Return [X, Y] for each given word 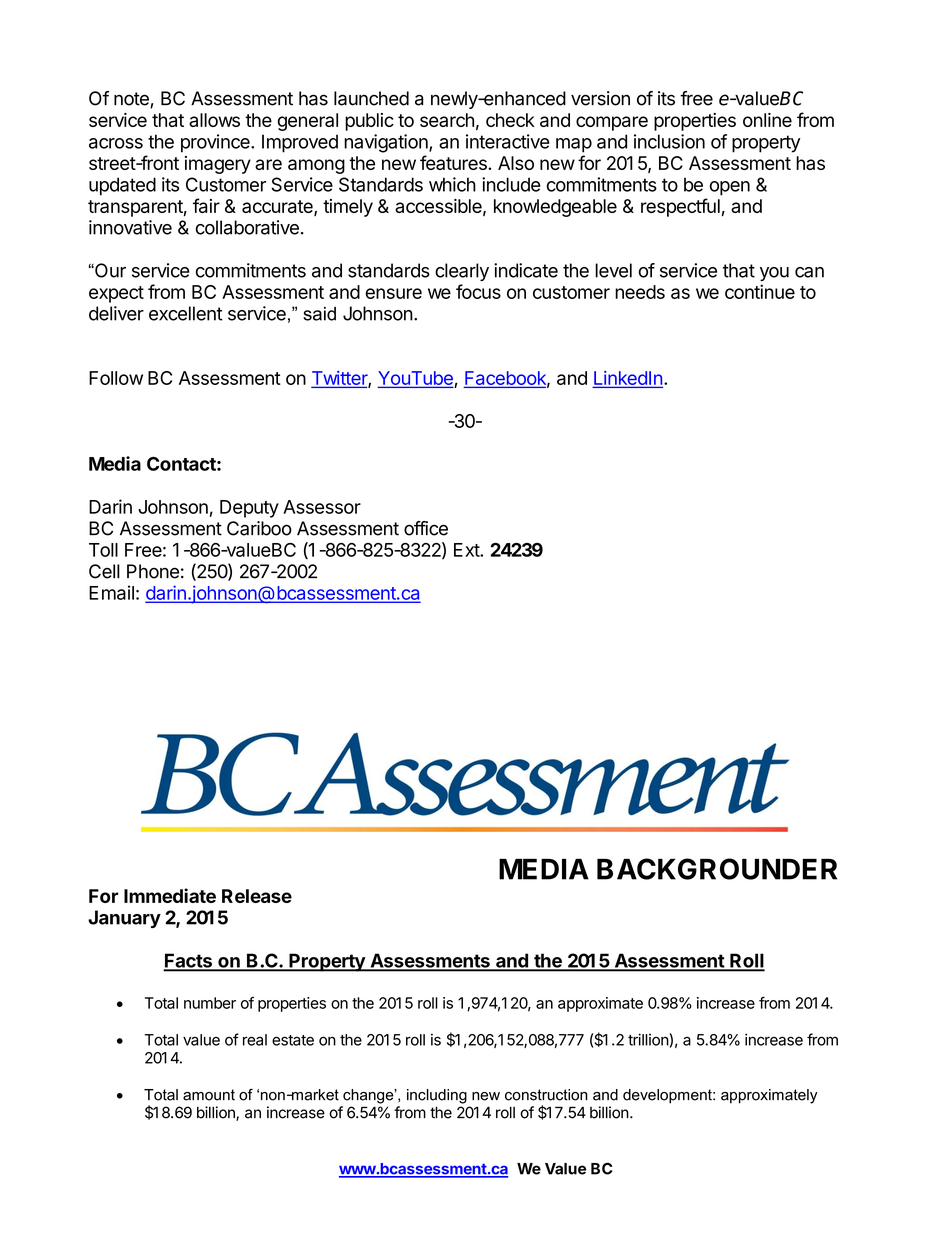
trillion [648, 1039]
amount [209, 1095]
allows [214, 120]
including [437, 1096]
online [767, 120]
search [447, 120]
